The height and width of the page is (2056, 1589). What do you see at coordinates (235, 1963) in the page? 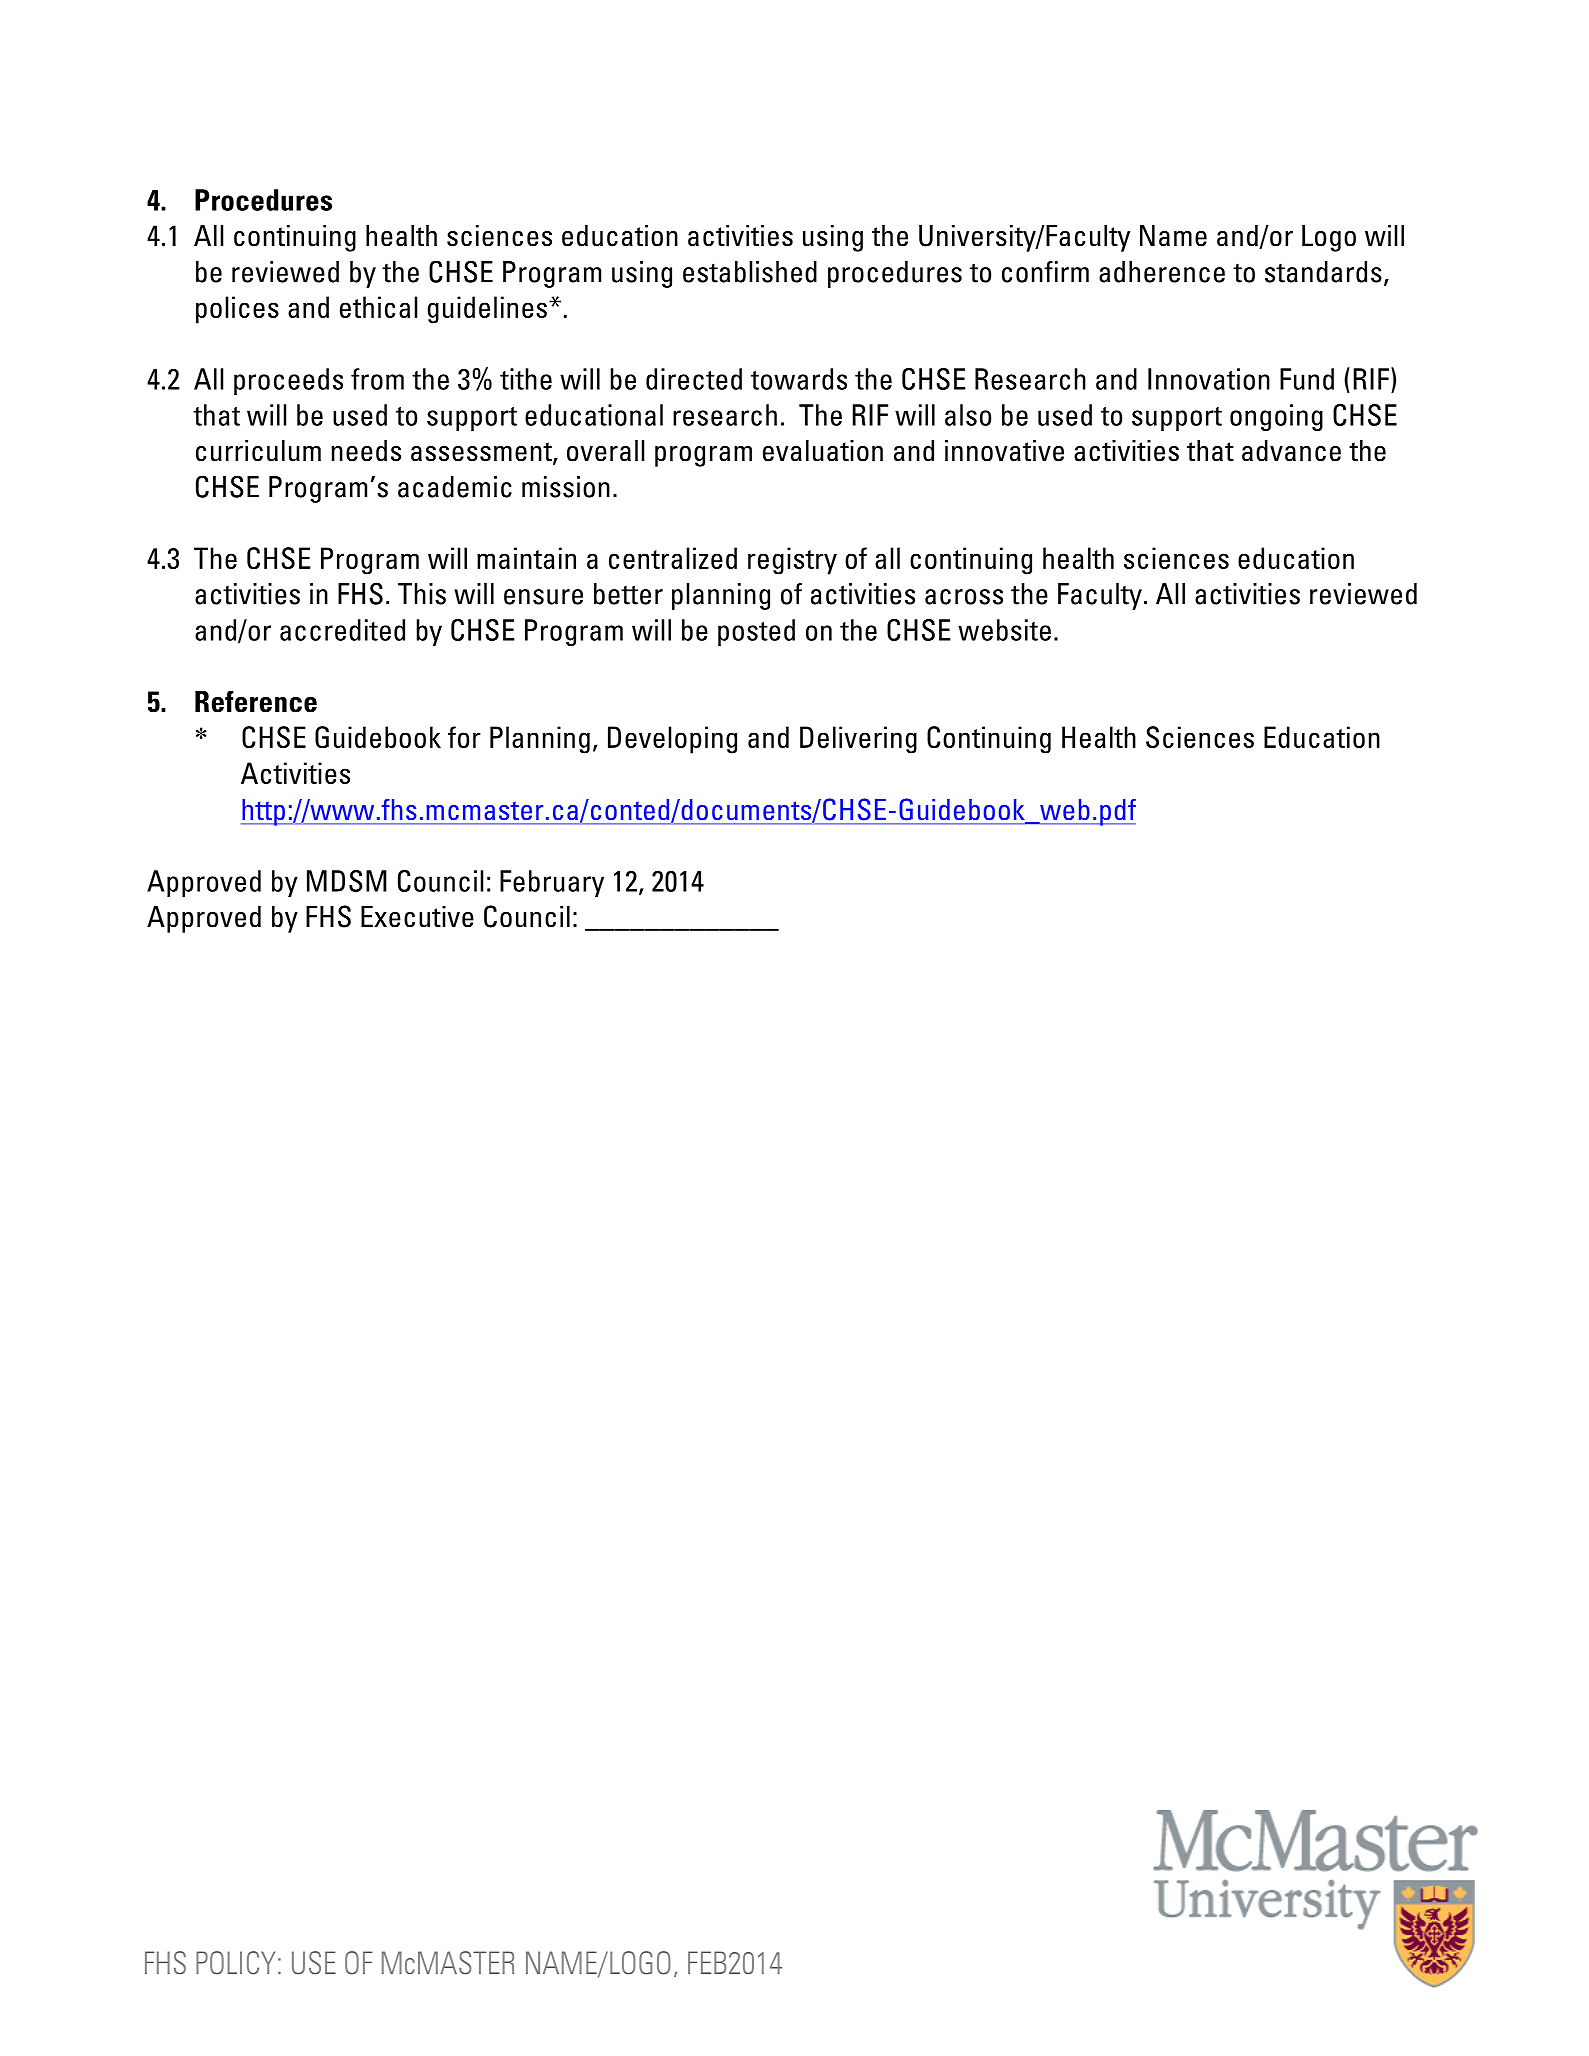
I see `POLICY` at bounding box center [235, 1963].
